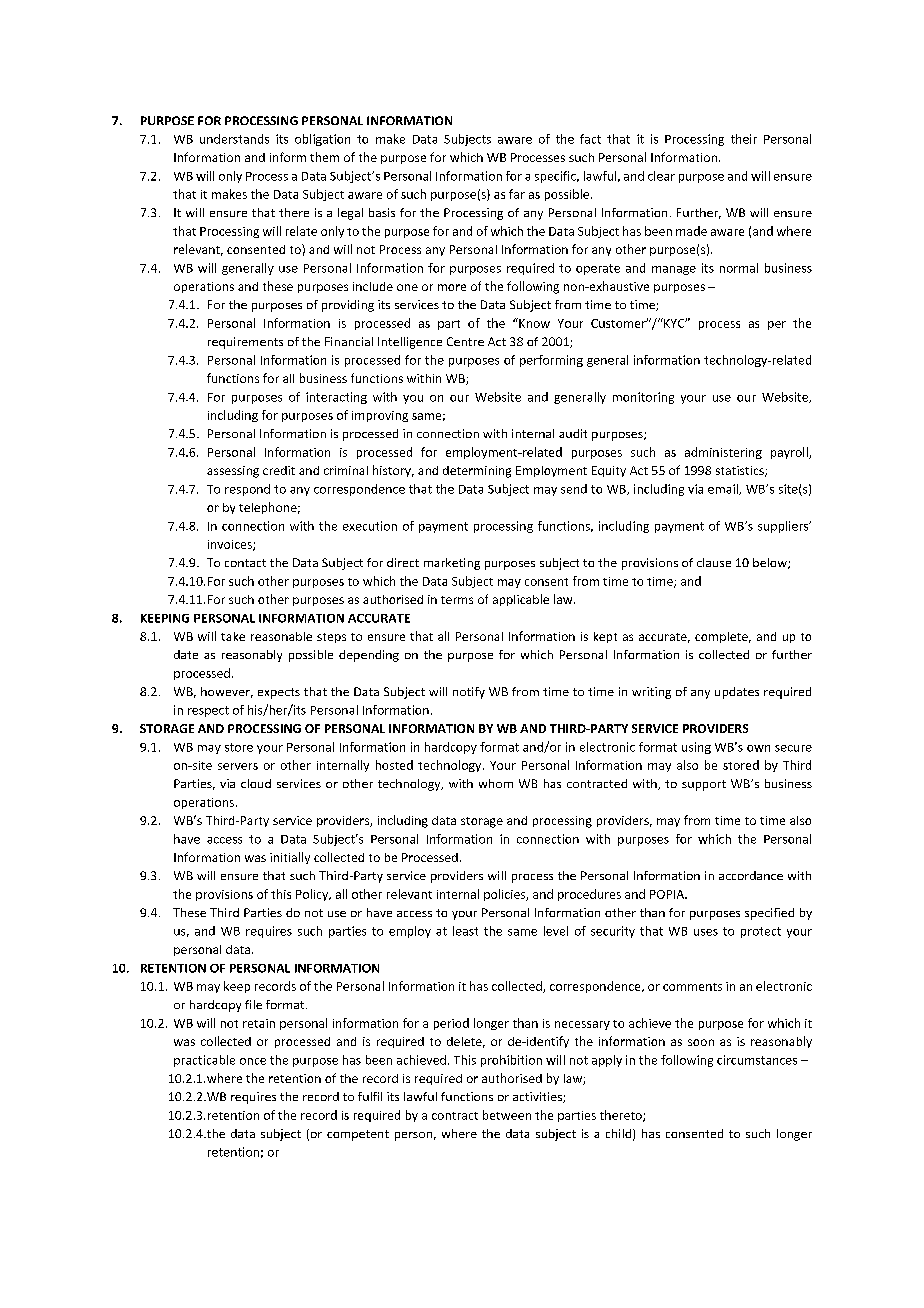 The height and width of the document is (1308, 924). What do you see at coordinates (477, 472) in the document?
I see `determining` at bounding box center [477, 472].
